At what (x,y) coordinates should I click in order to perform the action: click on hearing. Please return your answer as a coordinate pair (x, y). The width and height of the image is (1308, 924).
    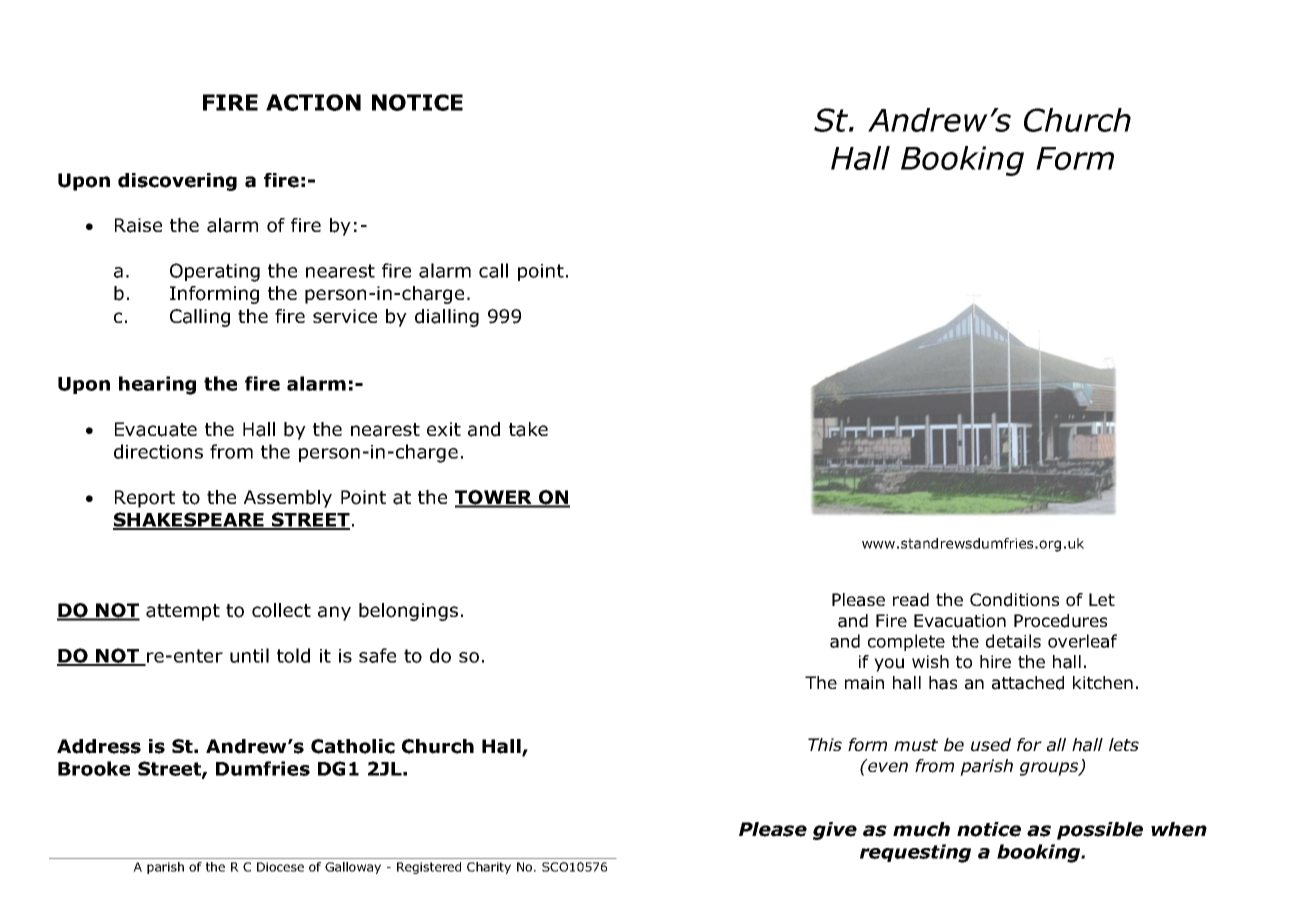
    Looking at the image, I should click on (157, 385).
